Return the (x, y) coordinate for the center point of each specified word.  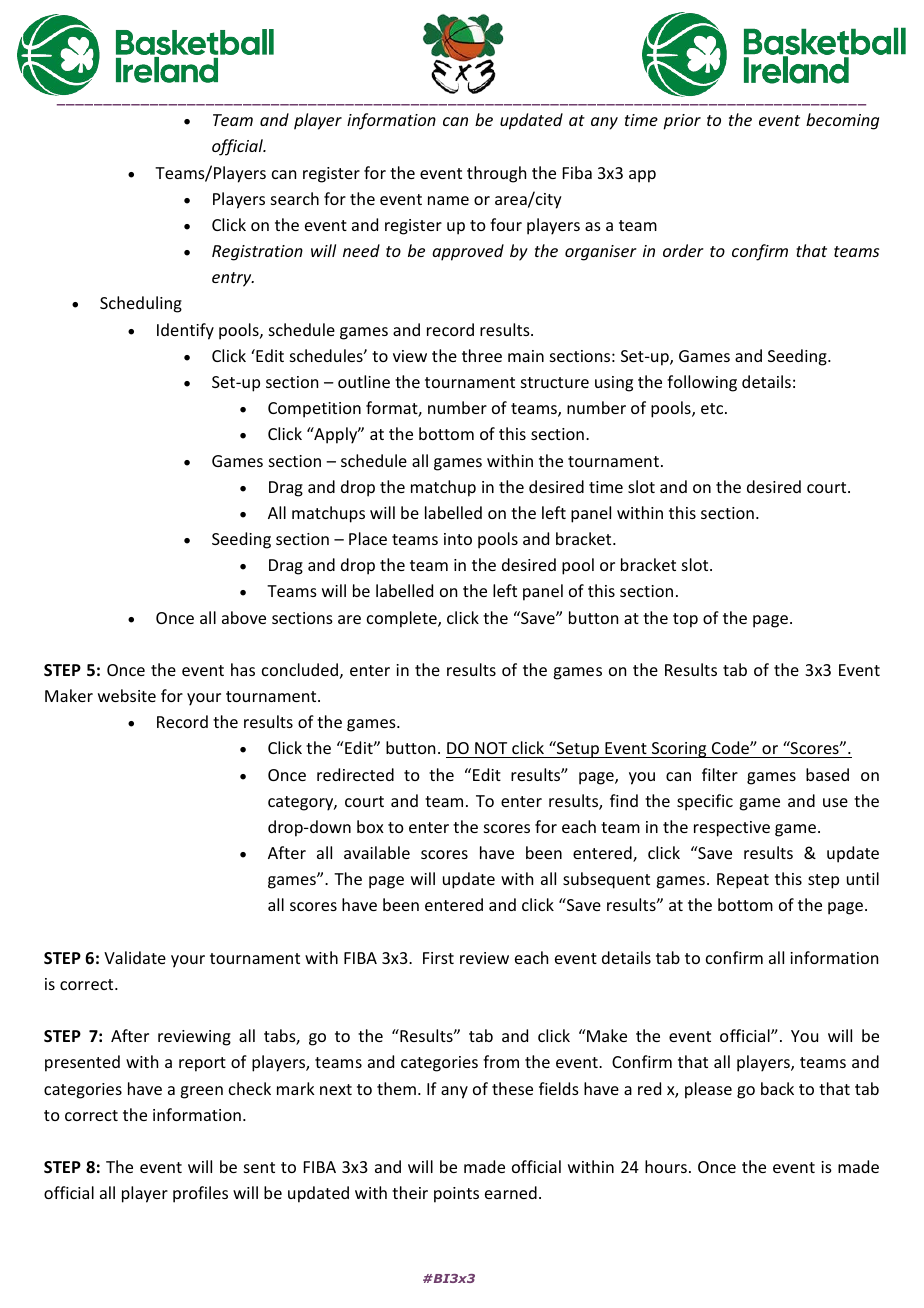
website (127, 695)
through (496, 174)
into (458, 539)
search (295, 198)
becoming (842, 121)
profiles (200, 1194)
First (438, 958)
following (702, 383)
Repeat (743, 881)
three (482, 355)
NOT (491, 750)
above (244, 617)
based (827, 774)
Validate (135, 957)
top (685, 620)
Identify (185, 331)
